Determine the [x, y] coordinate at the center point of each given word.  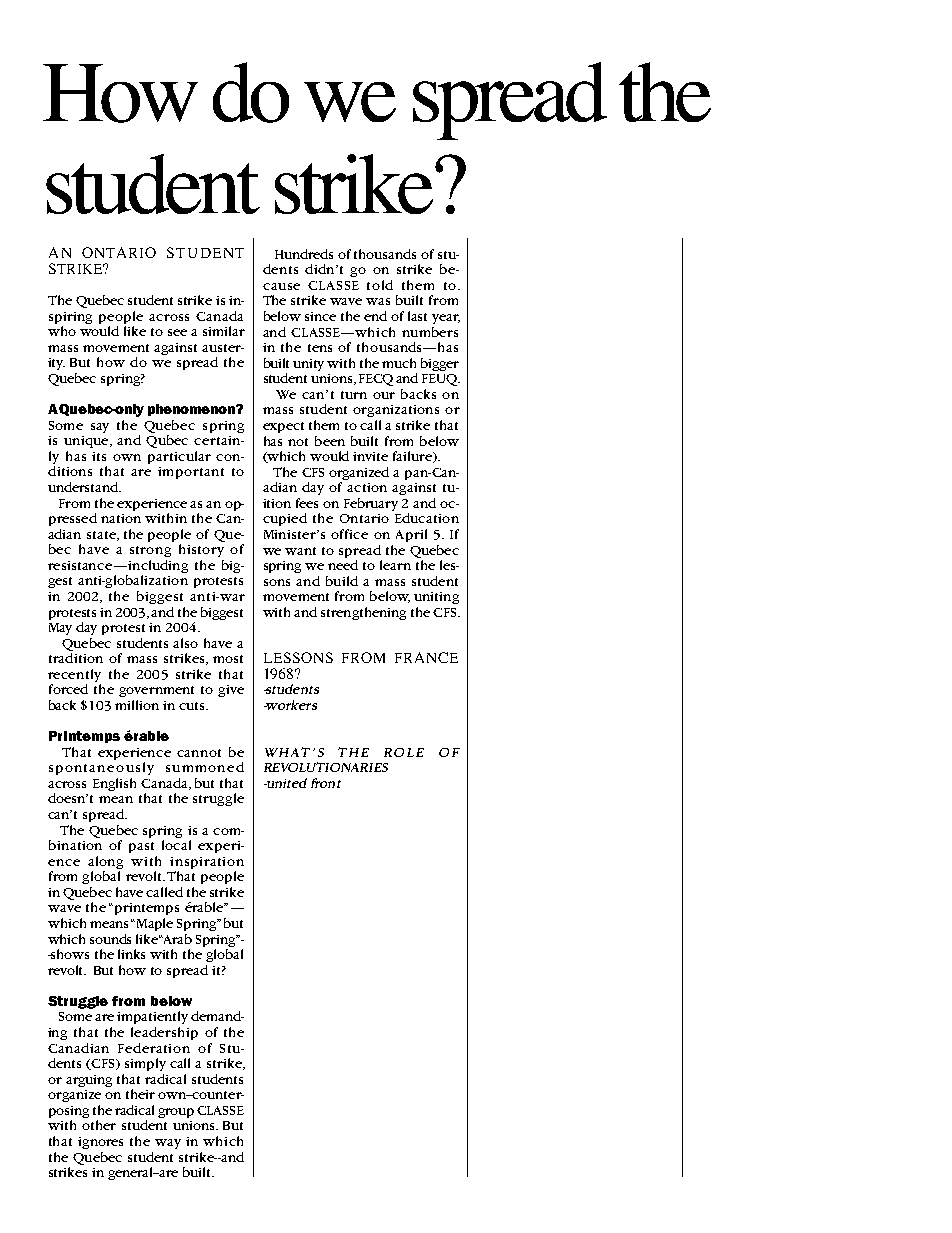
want [300, 551]
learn [395, 565]
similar [224, 331]
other [99, 1125]
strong [150, 551]
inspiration [207, 863]
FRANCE [426, 657]
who [62, 331]
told [380, 285]
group [176, 1113]
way [168, 1144]
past [141, 847]
